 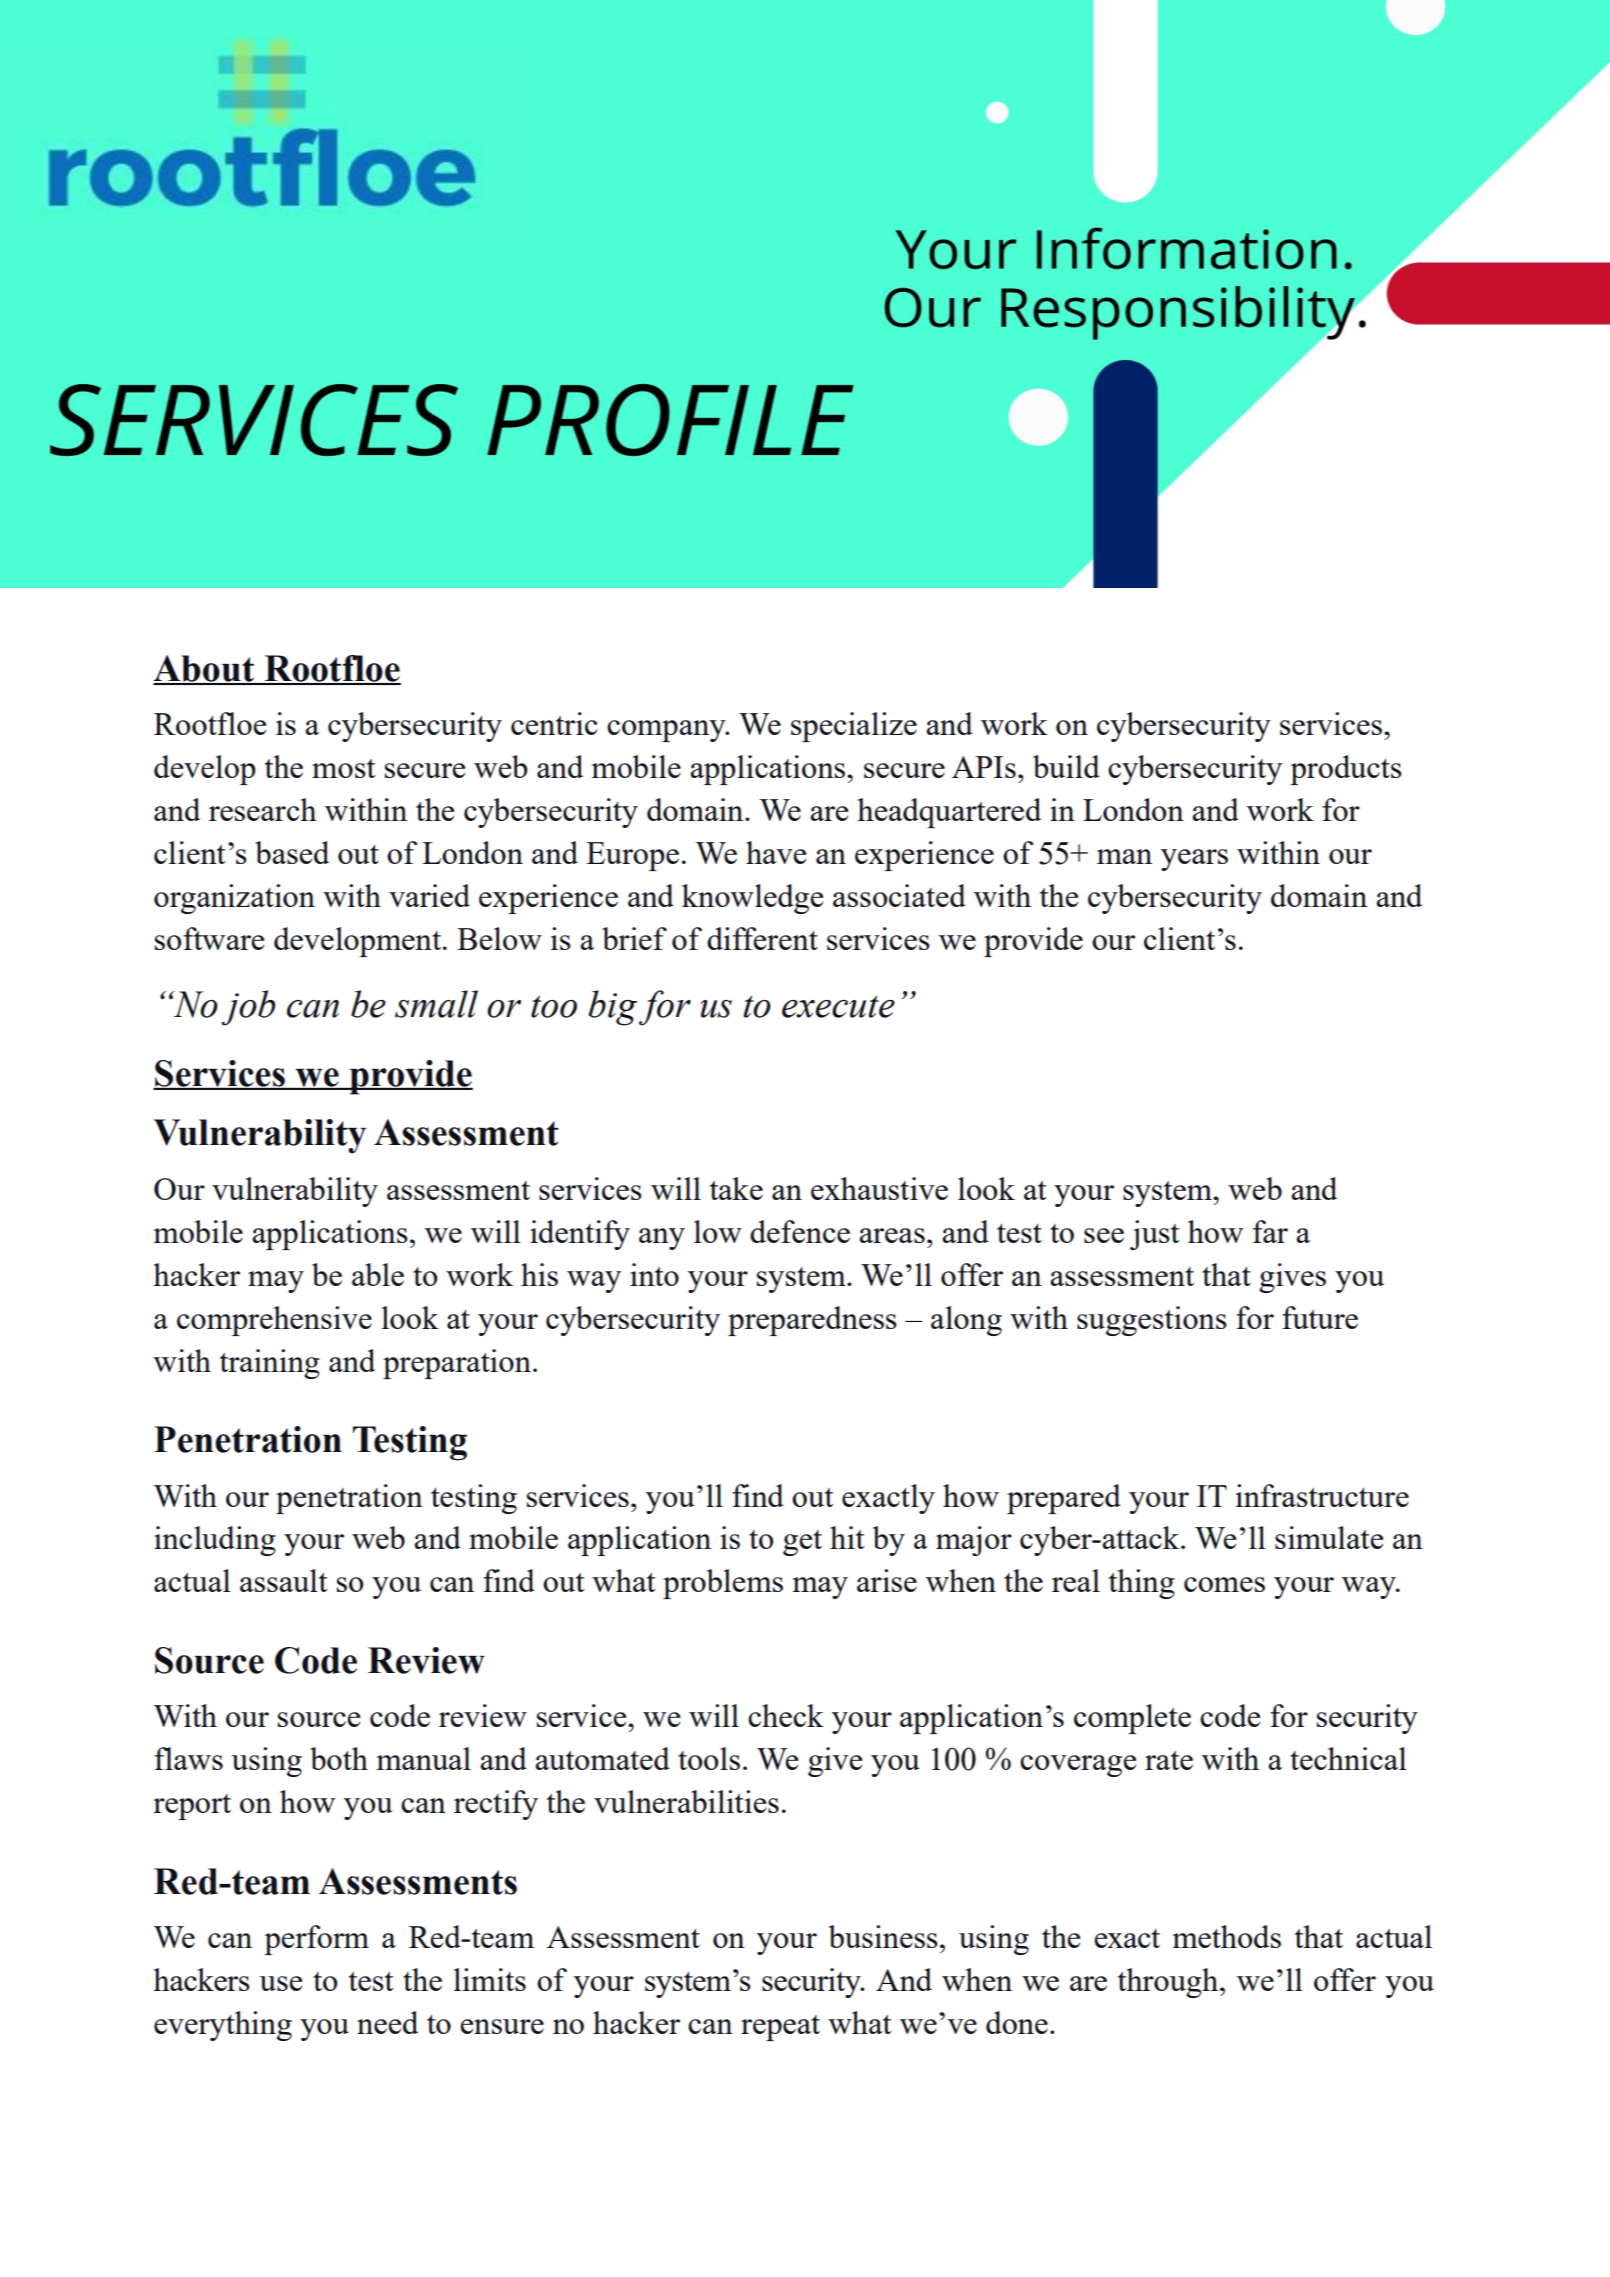 I want to click on most, so click(x=344, y=768).
